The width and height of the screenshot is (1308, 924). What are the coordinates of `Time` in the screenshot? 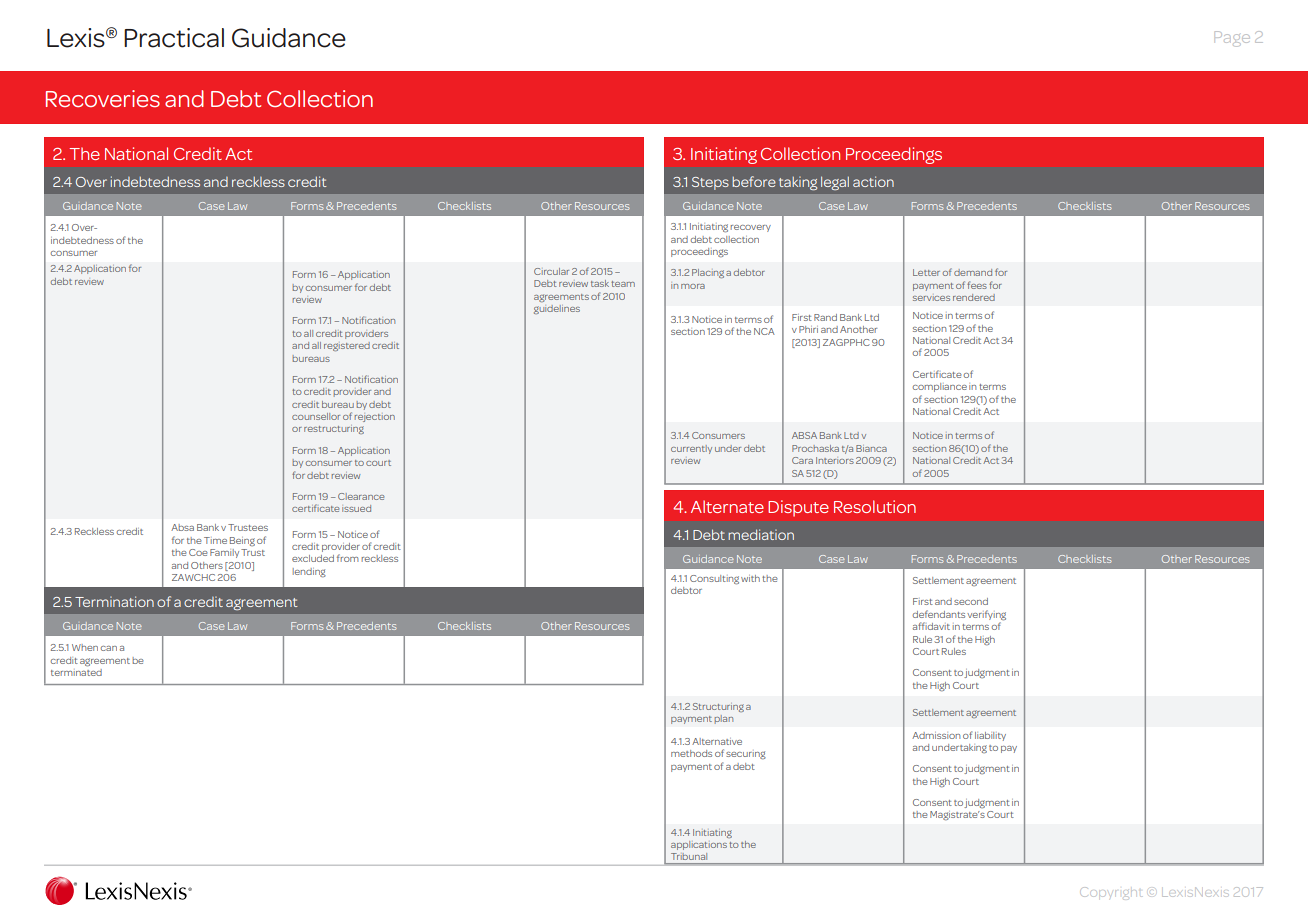 It's located at (215, 540).
